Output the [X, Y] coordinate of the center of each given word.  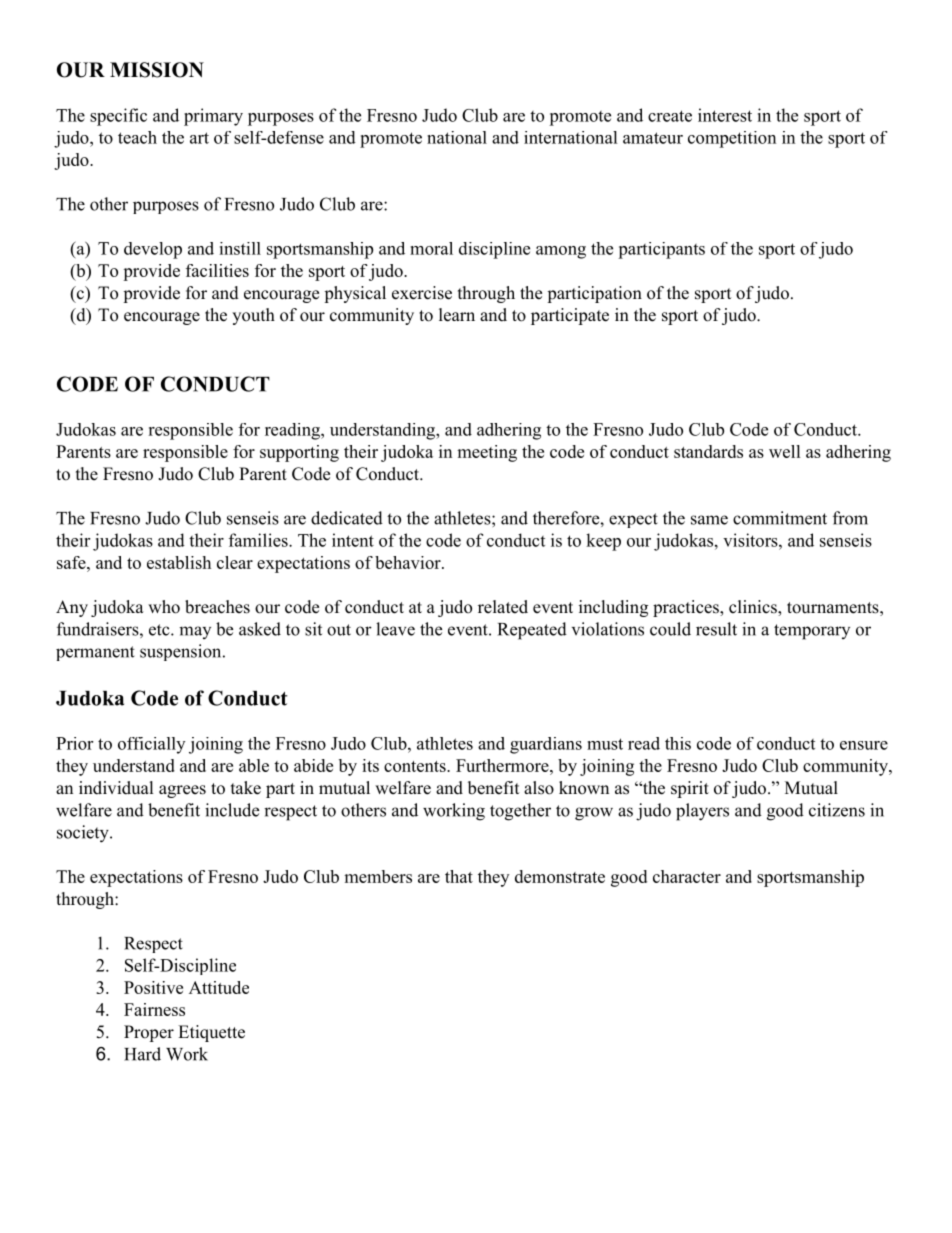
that [459, 876]
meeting [487, 453]
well [785, 451]
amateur [653, 138]
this [678, 743]
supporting [299, 453]
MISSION [157, 70]
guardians [546, 745]
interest [725, 115]
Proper [149, 1033]
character [687, 876]
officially [151, 745]
